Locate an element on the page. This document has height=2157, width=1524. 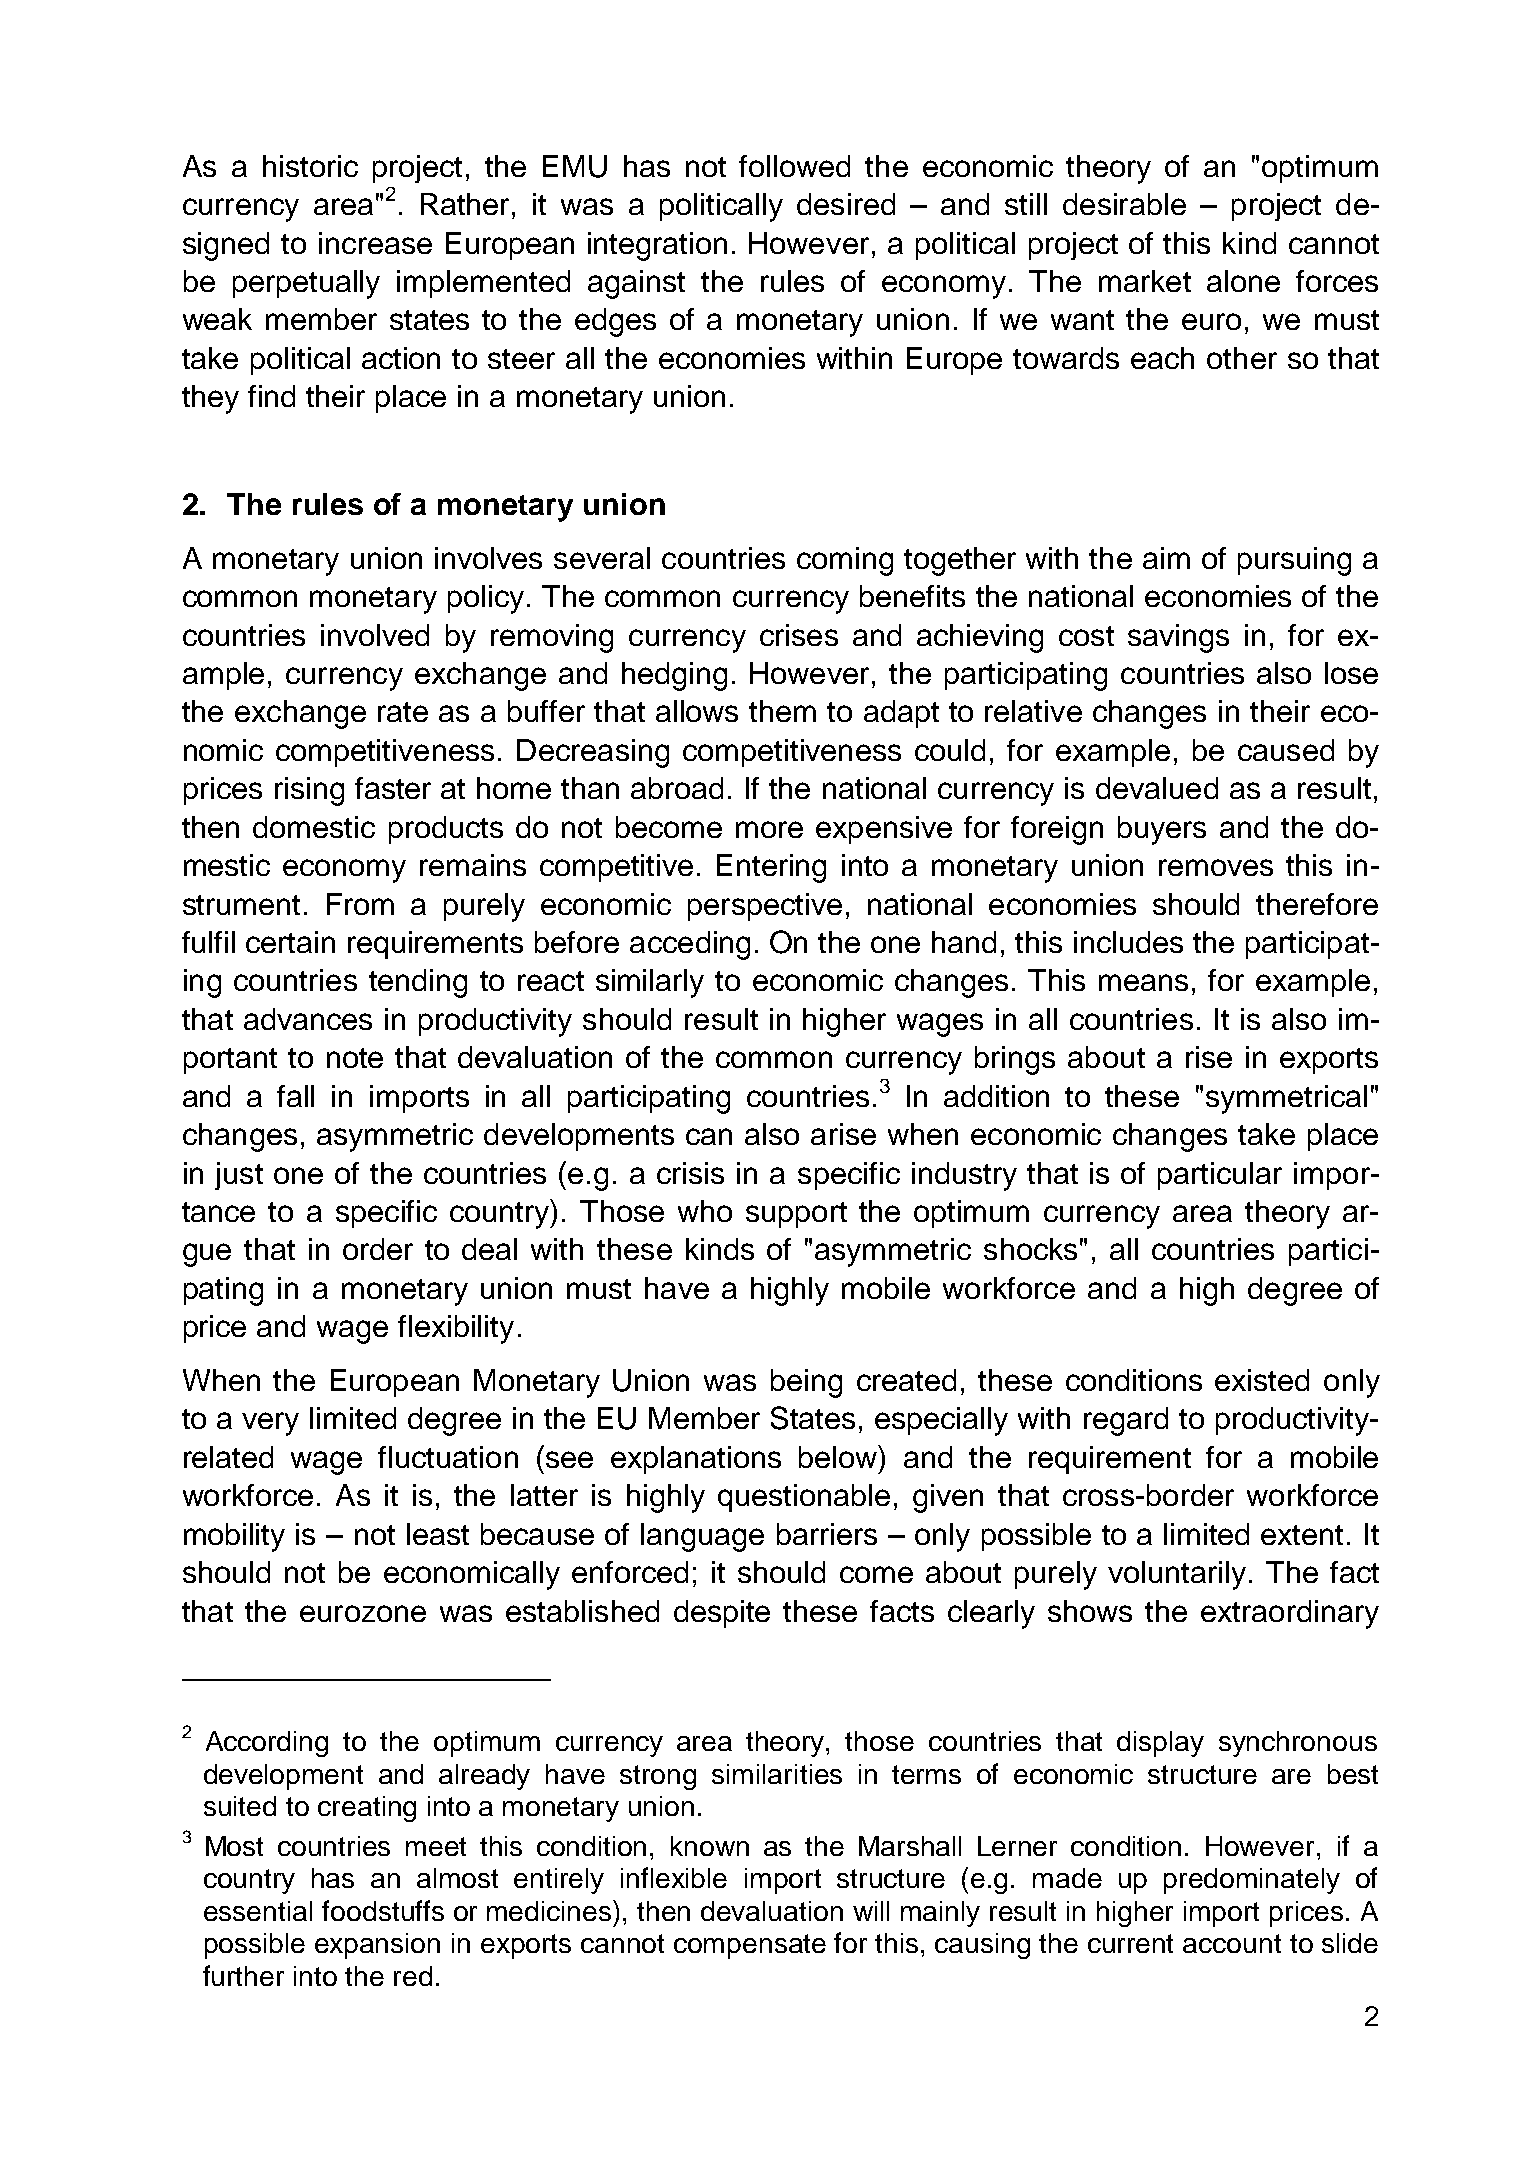
particular is located at coordinates (1220, 1176).
